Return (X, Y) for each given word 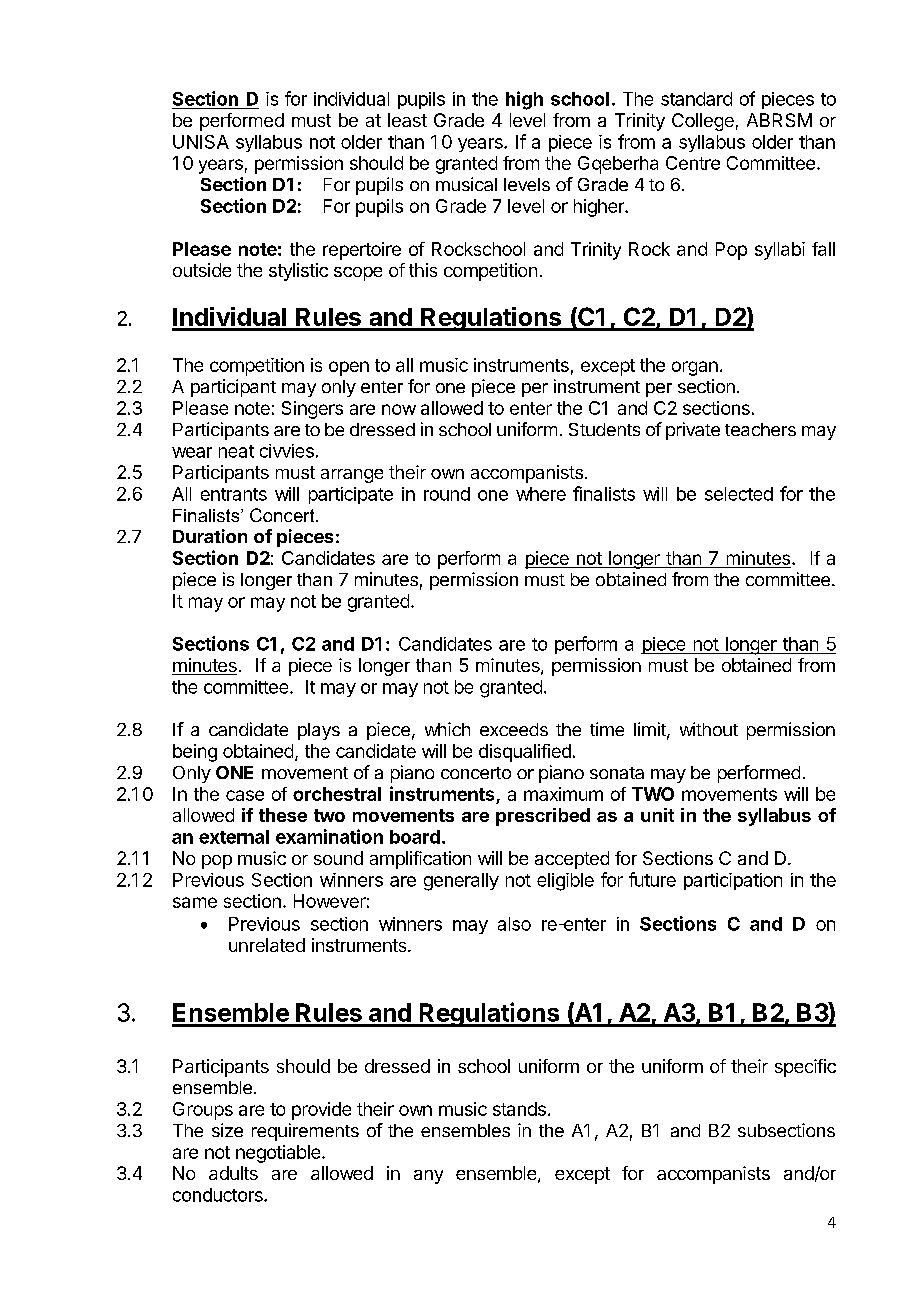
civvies (287, 451)
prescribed (543, 817)
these (283, 815)
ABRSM (779, 120)
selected (739, 494)
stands (519, 1109)
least (407, 120)
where (541, 494)
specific (805, 1068)
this (423, 270)
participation (733, 881)
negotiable (279, 1154)
